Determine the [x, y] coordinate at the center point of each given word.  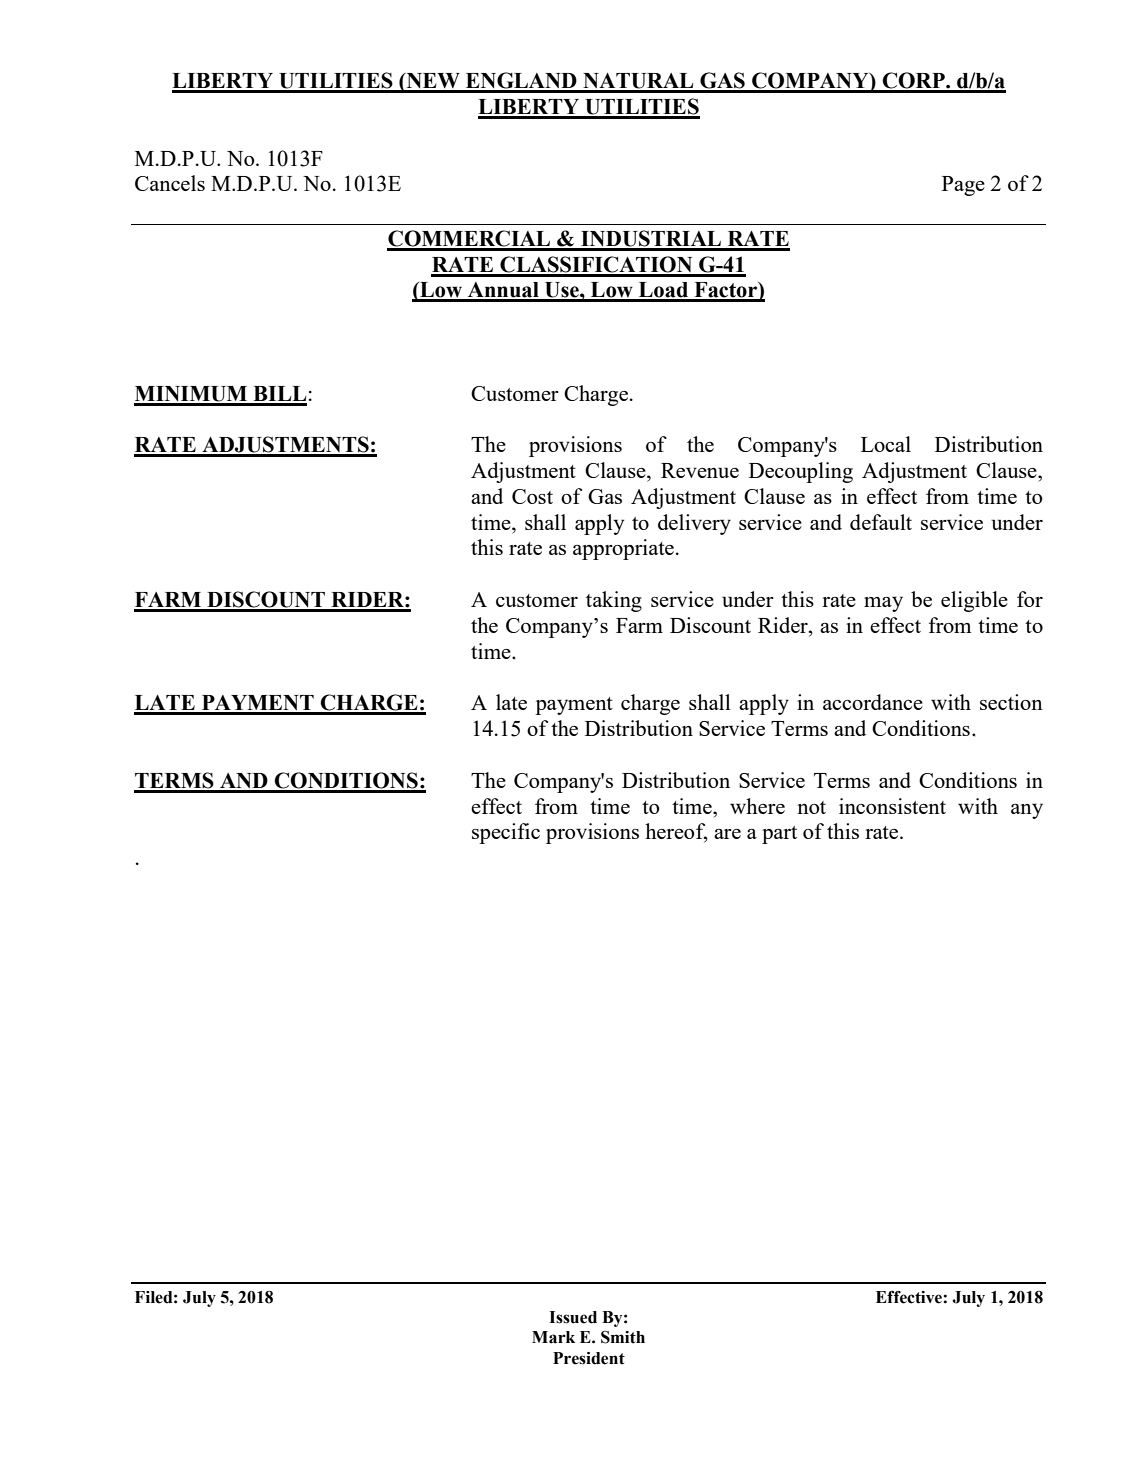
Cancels [170, 183]
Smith [623, 1337]
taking [614, 601]
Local [886, 444]
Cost [532, 496]
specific [506, 833]
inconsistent [892, 806]
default [881, 522]
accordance [873, 702]
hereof [676, 832]
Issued [573, 1317]
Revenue [700, 470]
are [727, 834]
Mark [553, 1337]
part [779, 835]
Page [963, 186]
